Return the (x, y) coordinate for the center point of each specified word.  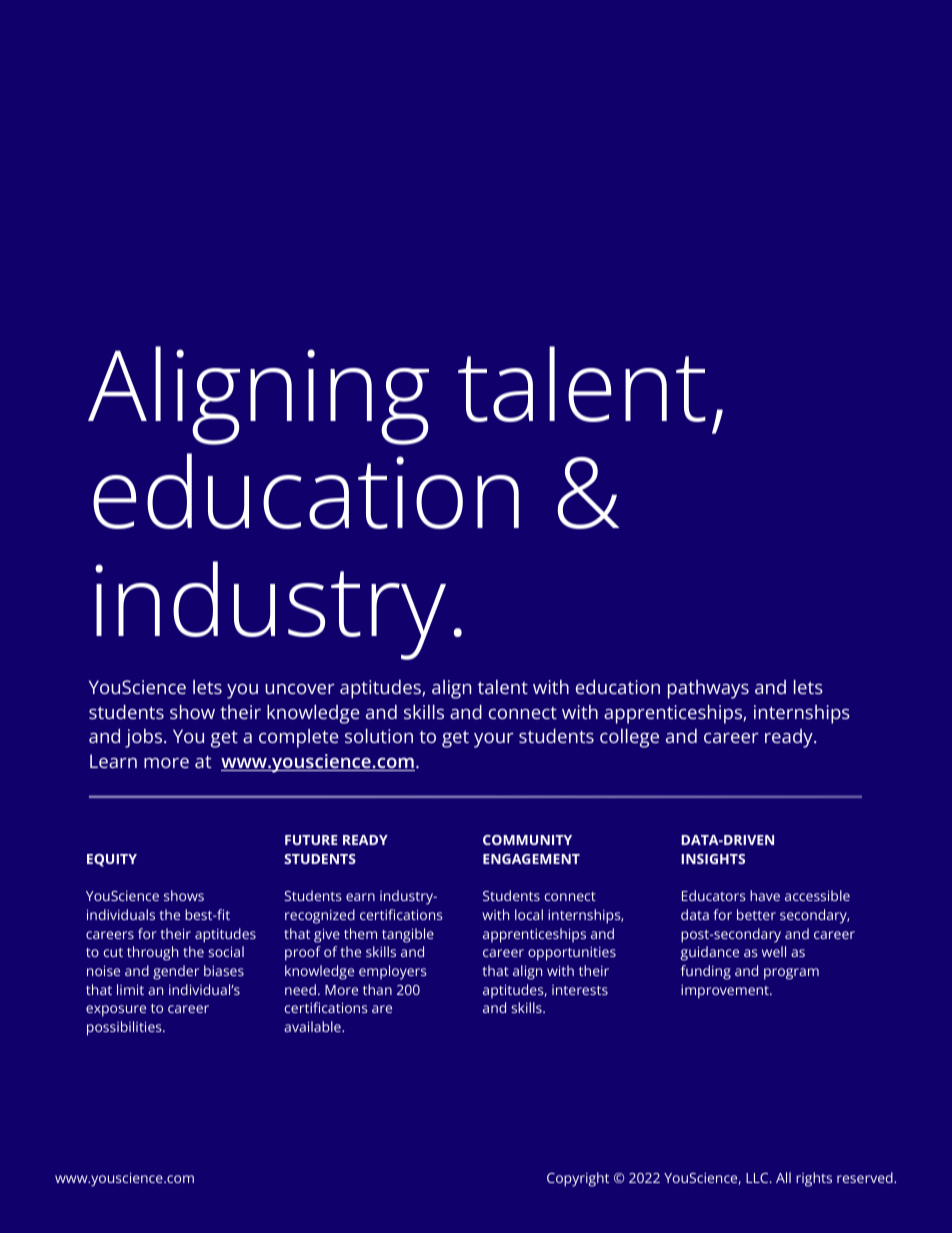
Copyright (578, 1179)
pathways (708, 689)
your (494, 740)
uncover (300, 689)
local (529, 914)
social (226, 951)
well (774, 951)
